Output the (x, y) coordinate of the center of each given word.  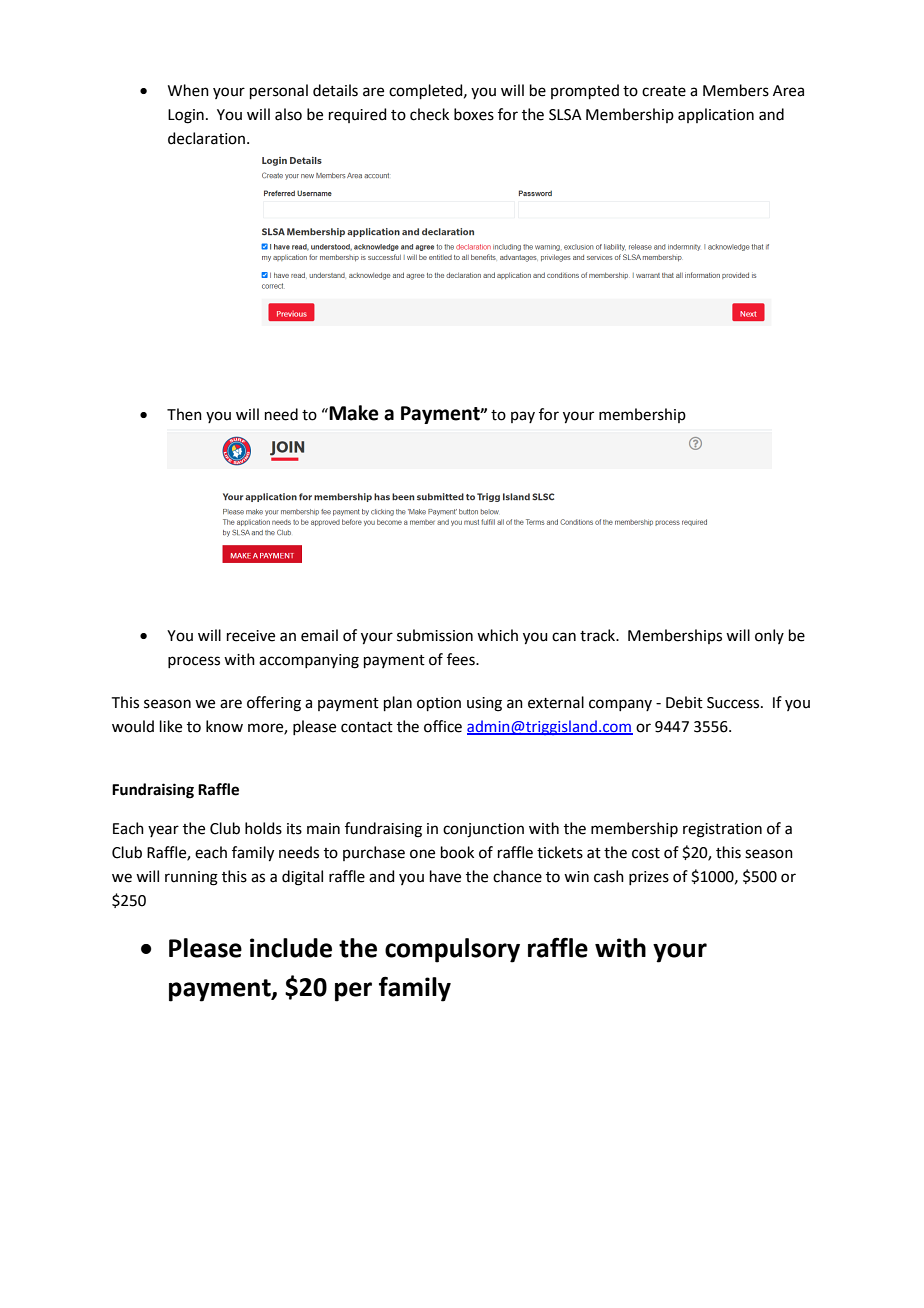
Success (734, 703)
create (664, 91)
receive (251, 636)
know (224, 726)
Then (184, 414)
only (769, 636)
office (443, 726)
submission (435, 635)
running (191, 878)
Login (186, 116)
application (716, 115)
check (429, 114)
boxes (474, 114)
